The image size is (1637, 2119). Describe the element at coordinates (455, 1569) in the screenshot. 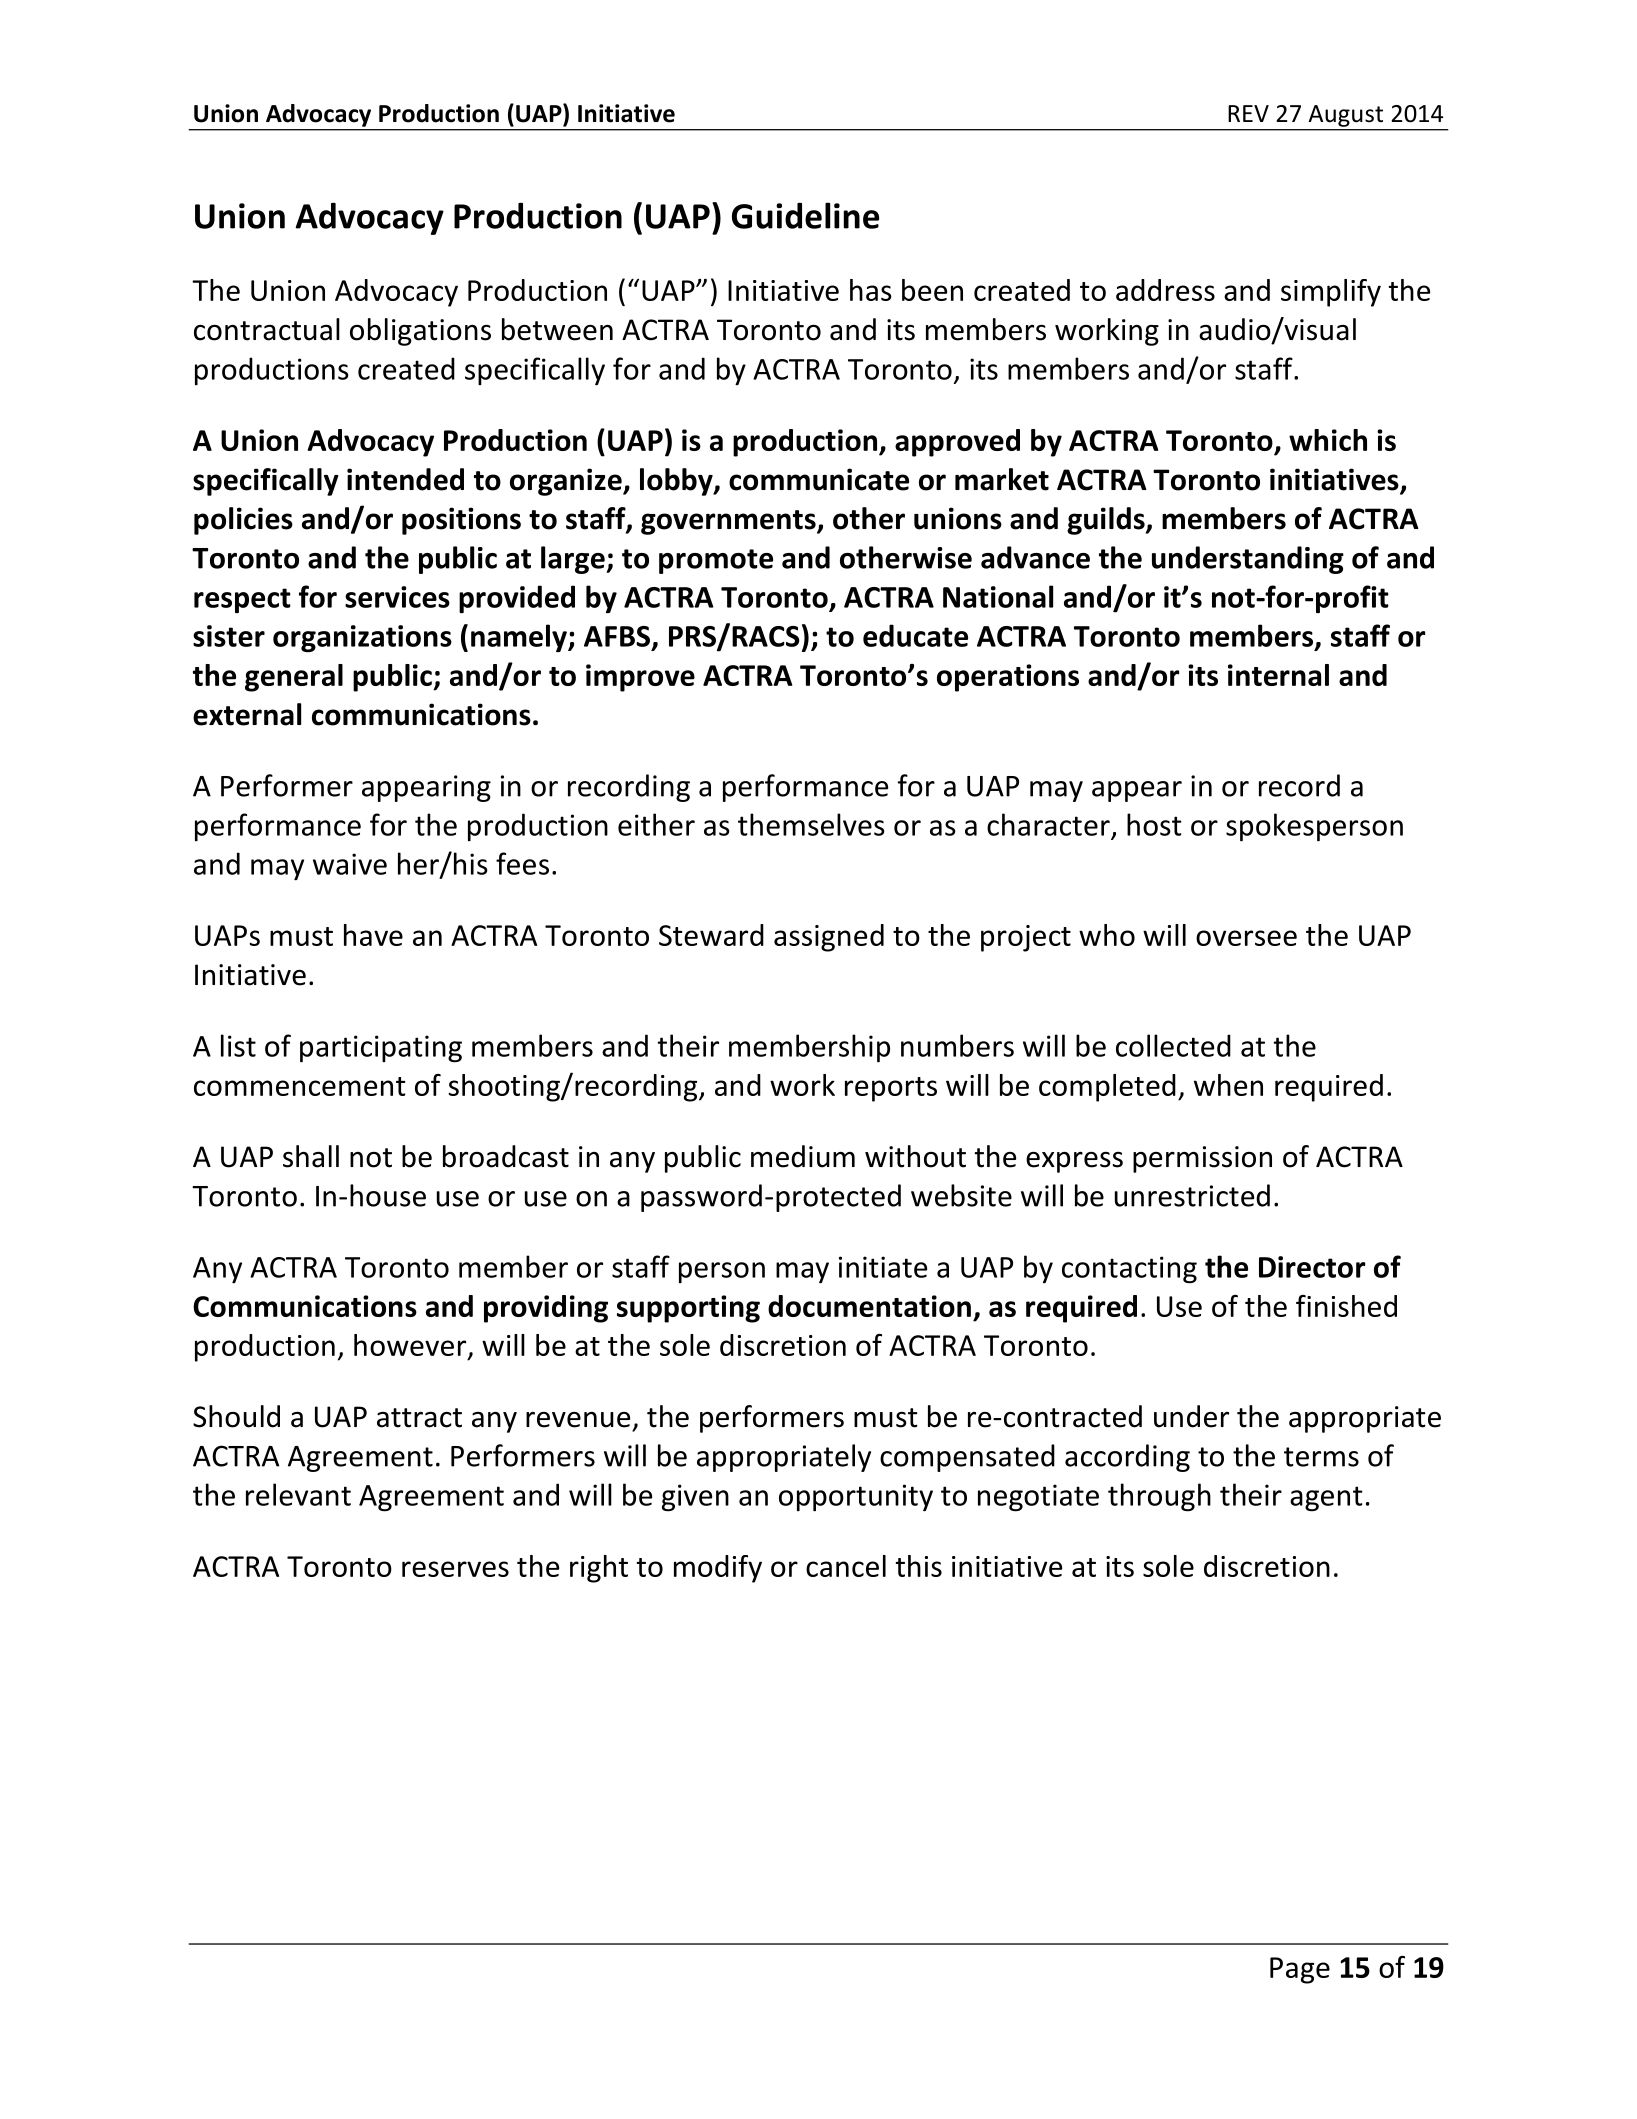

I see `reserves` at that location.
